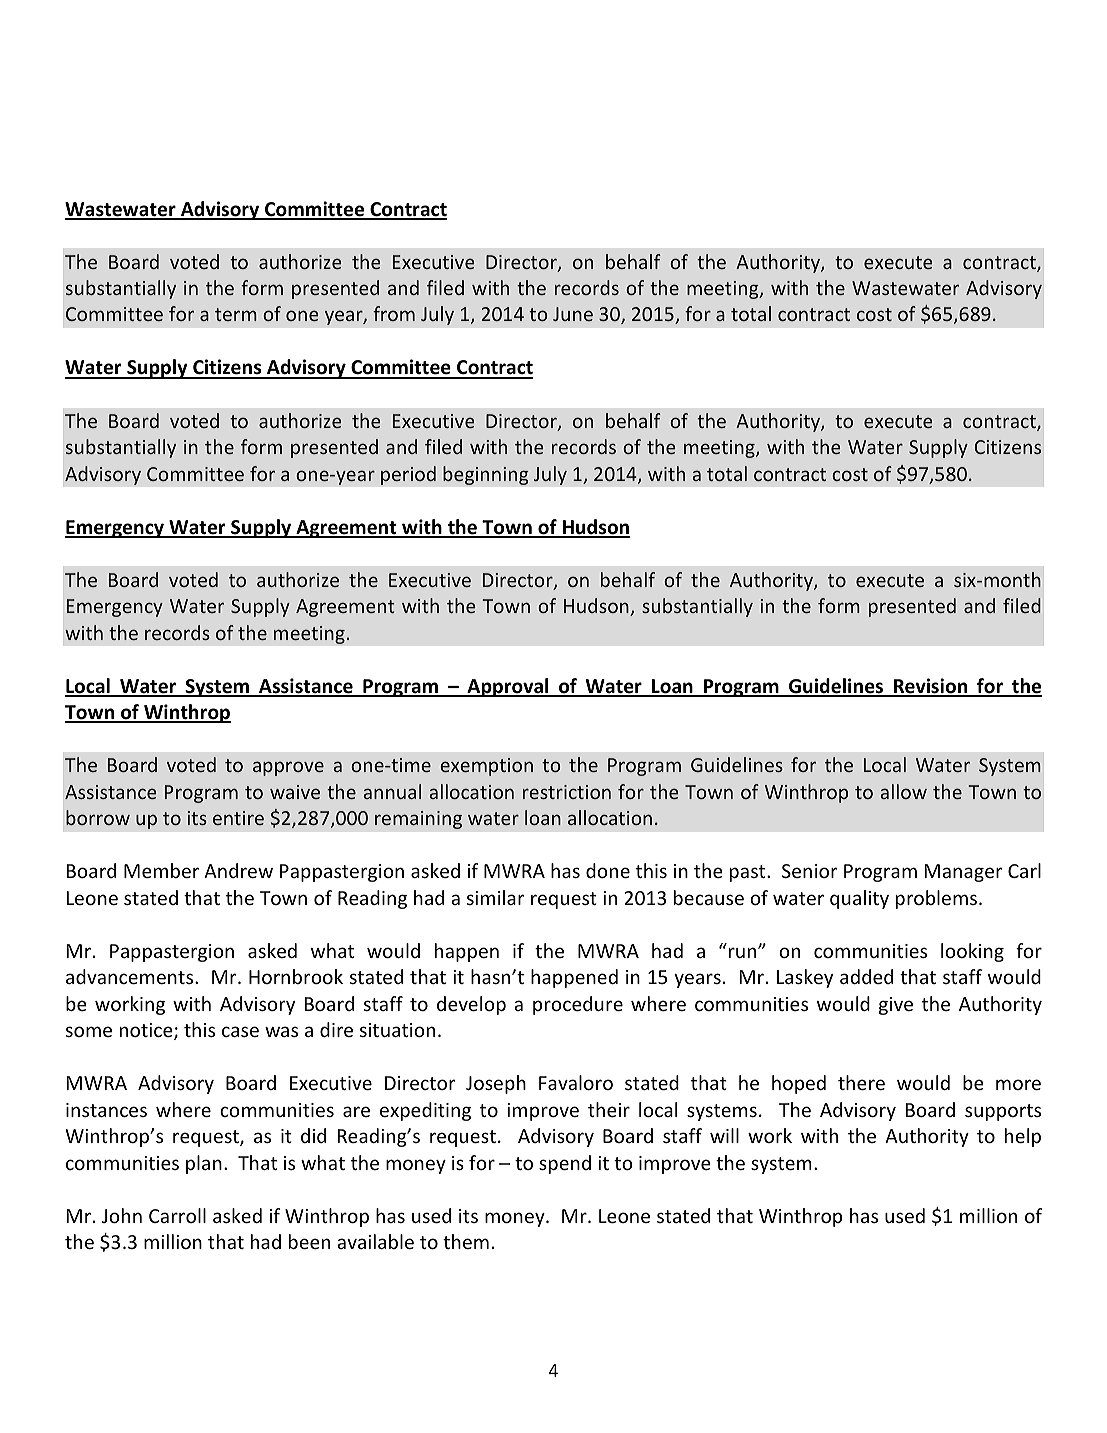  What do you see at coordinates (236, 314) in the page?
I see `term` at bounding box center [236, 314].
